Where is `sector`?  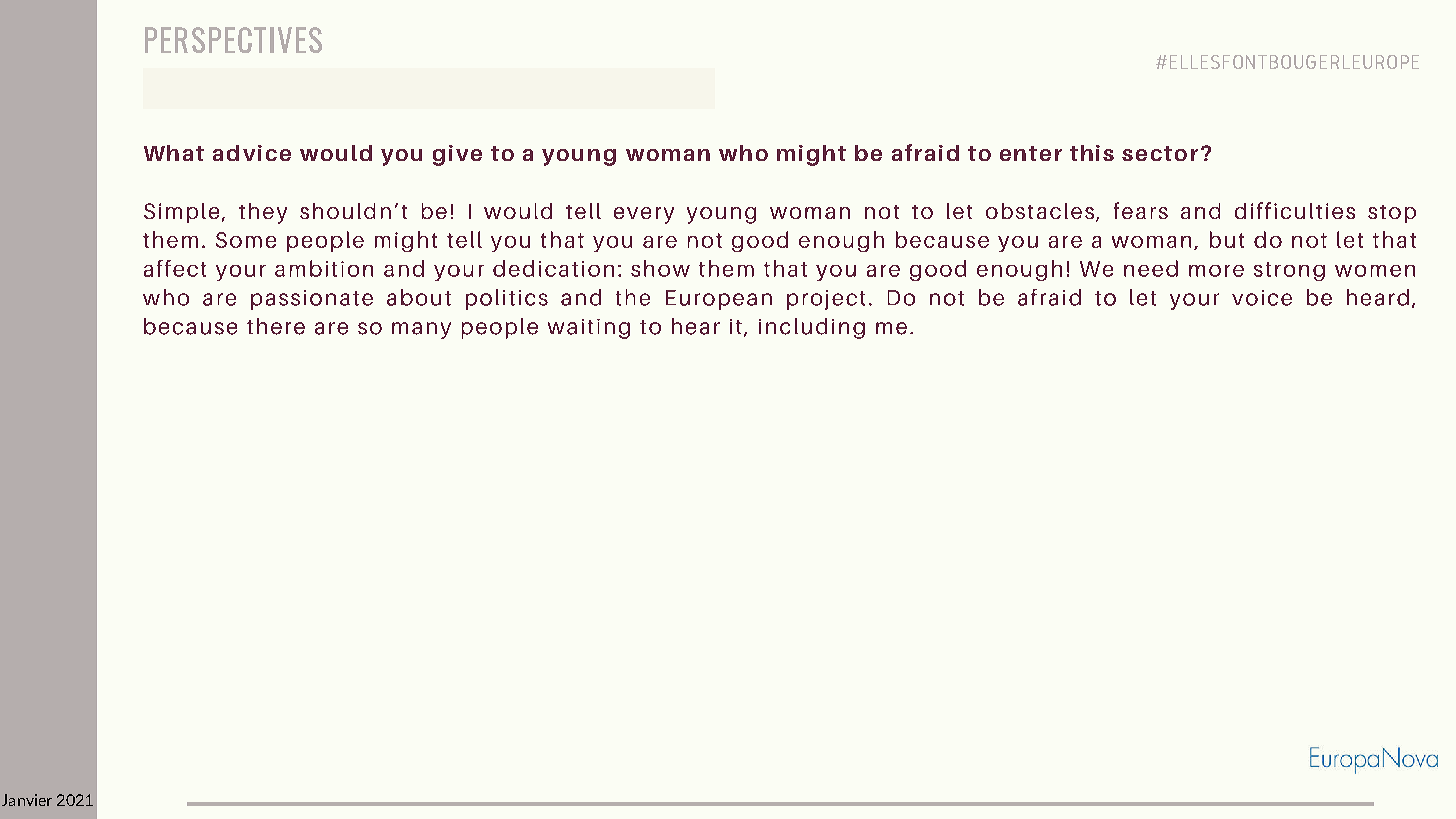
sector is located at coordinates (1160, 153).
